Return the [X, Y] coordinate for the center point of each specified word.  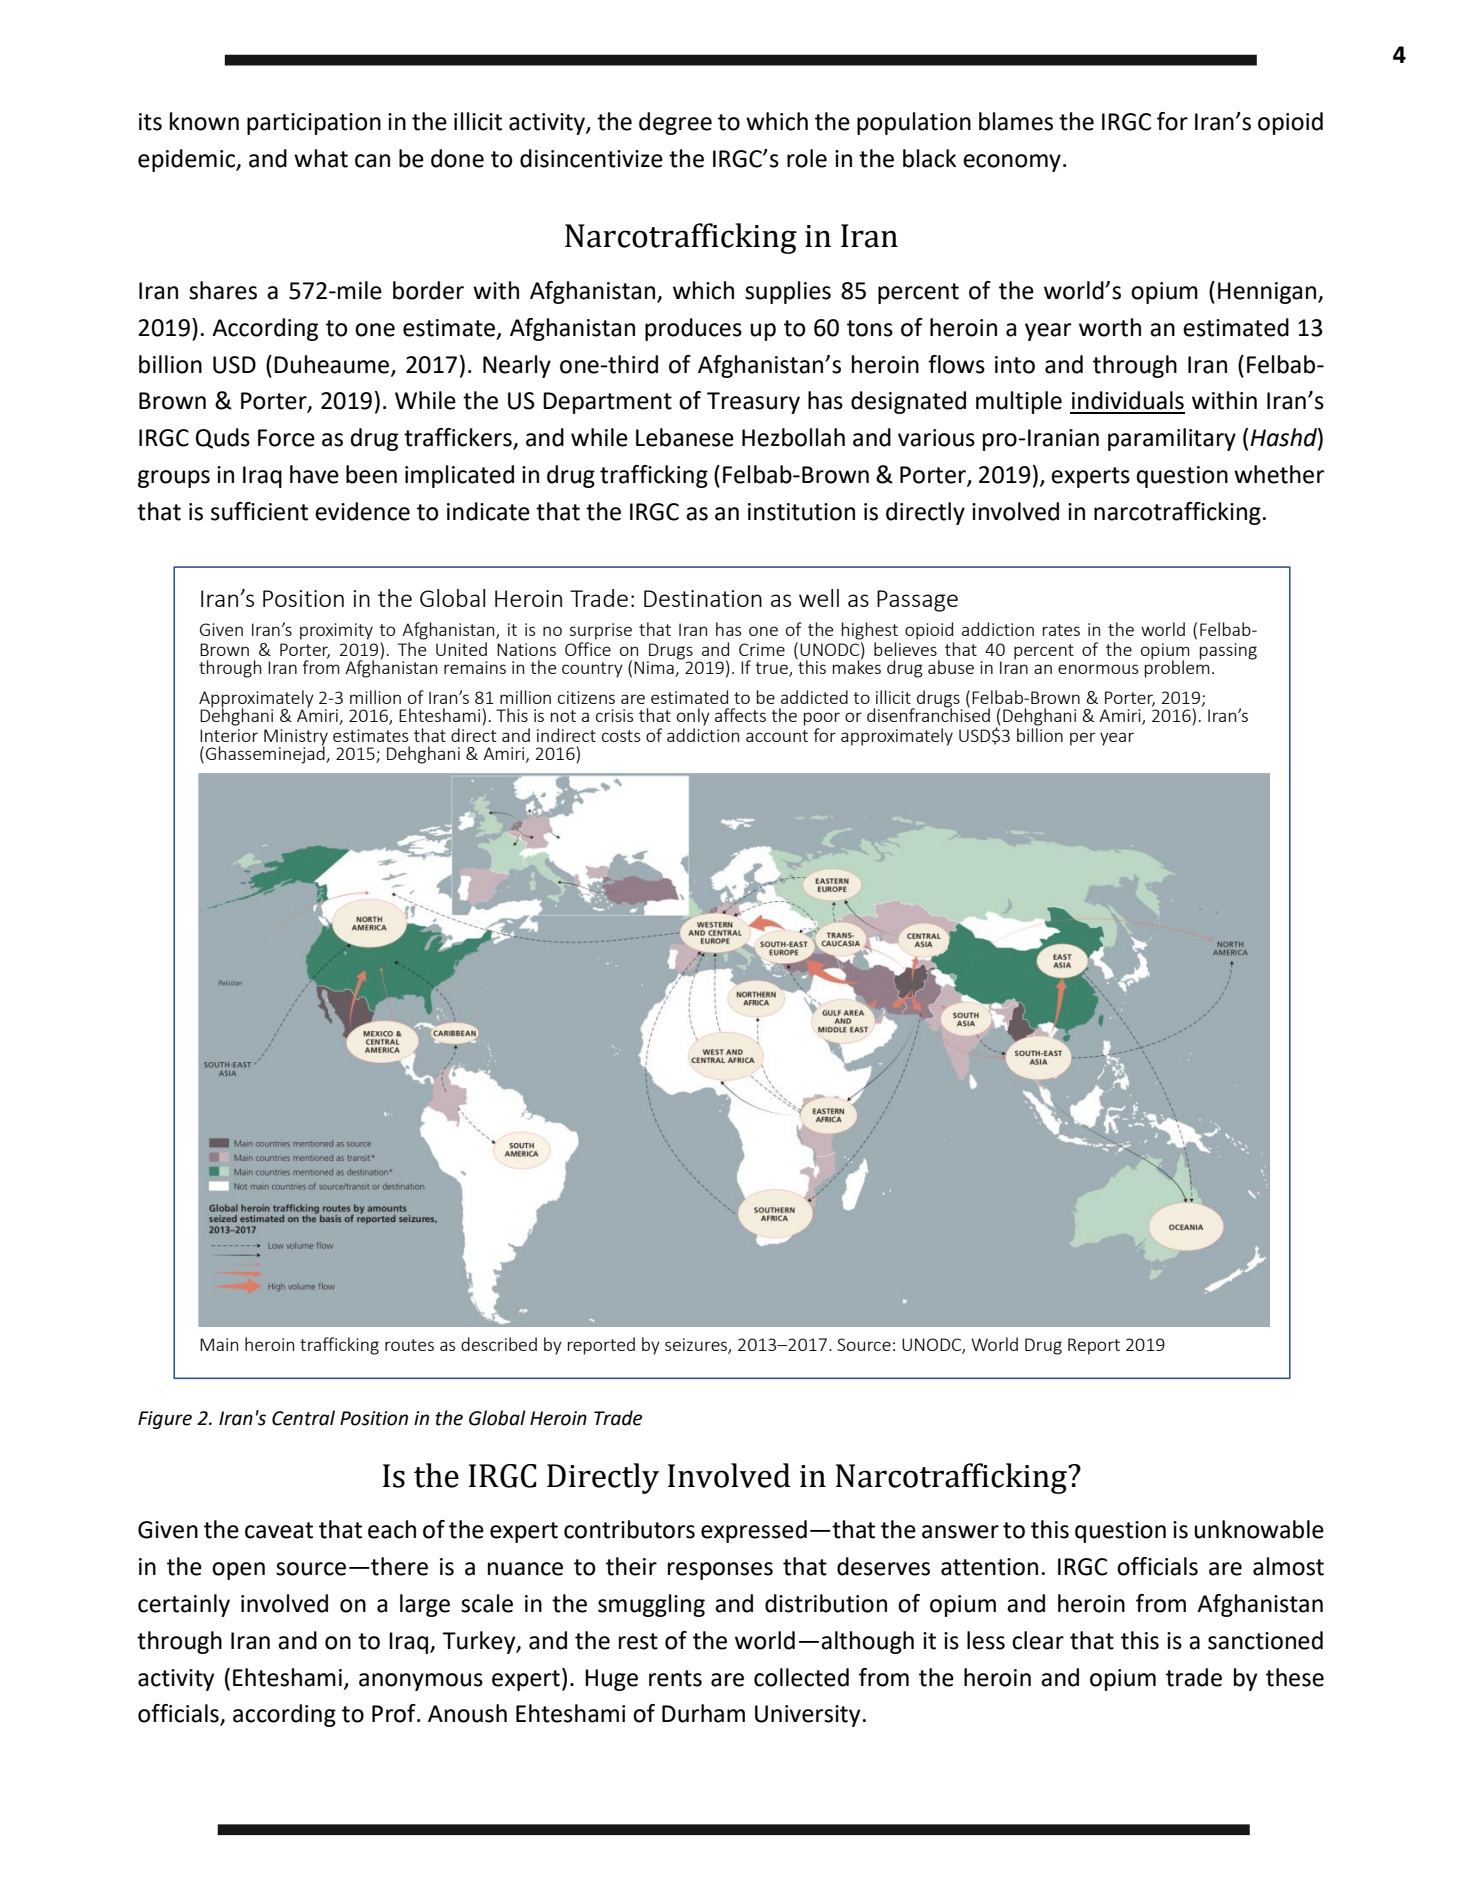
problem [1177, 668]
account [777, 736]
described [499, 1344]
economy [1012, 163]
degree [675, 123]
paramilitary [1172, 439]
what [321, 158]
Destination [703, 598]
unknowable [1259, 1529]
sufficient [259, 511]
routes [409, 1345]
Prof [395, 1713]
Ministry [296, 738]
